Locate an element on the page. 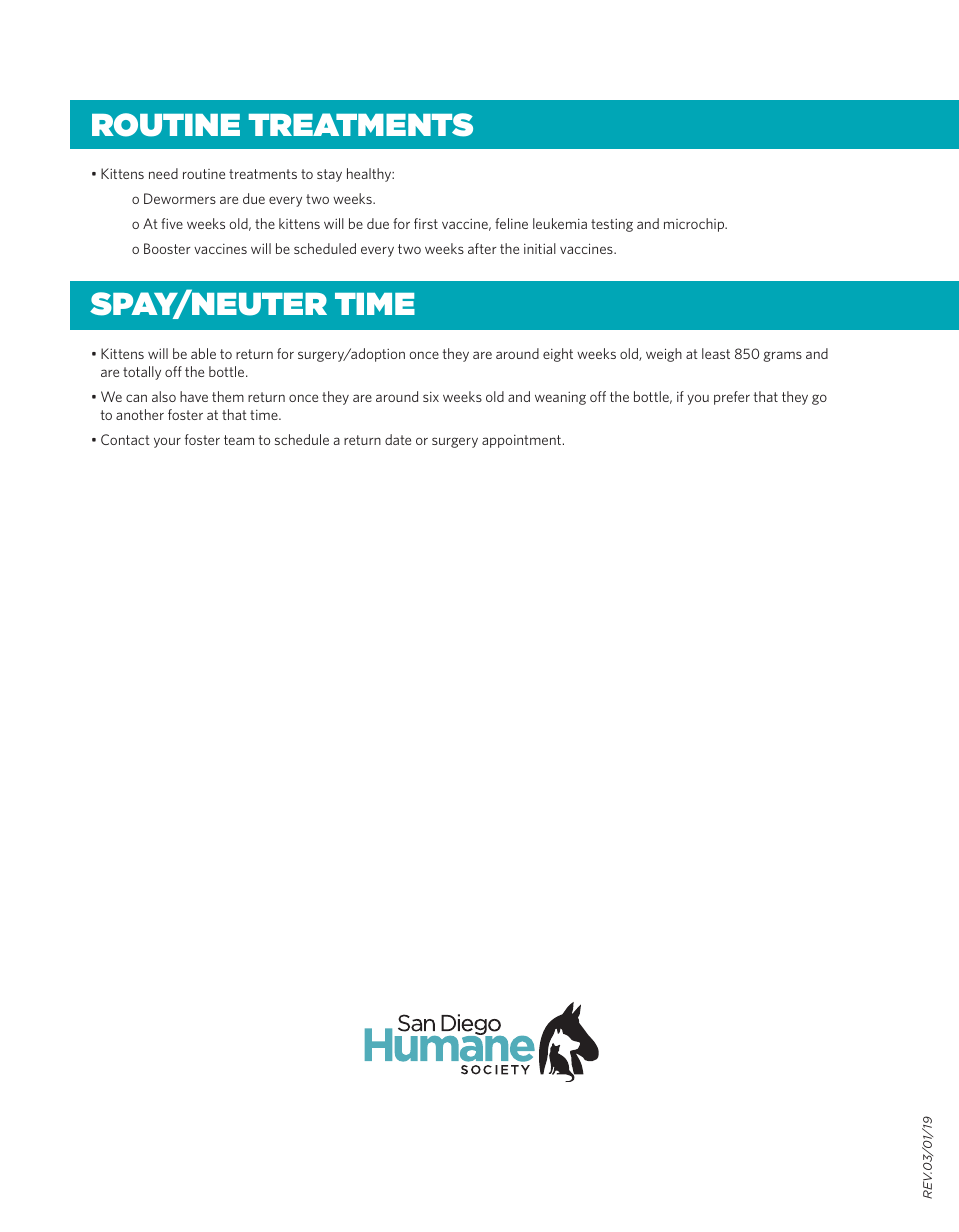  initial is located at coordinates (540, 248).
